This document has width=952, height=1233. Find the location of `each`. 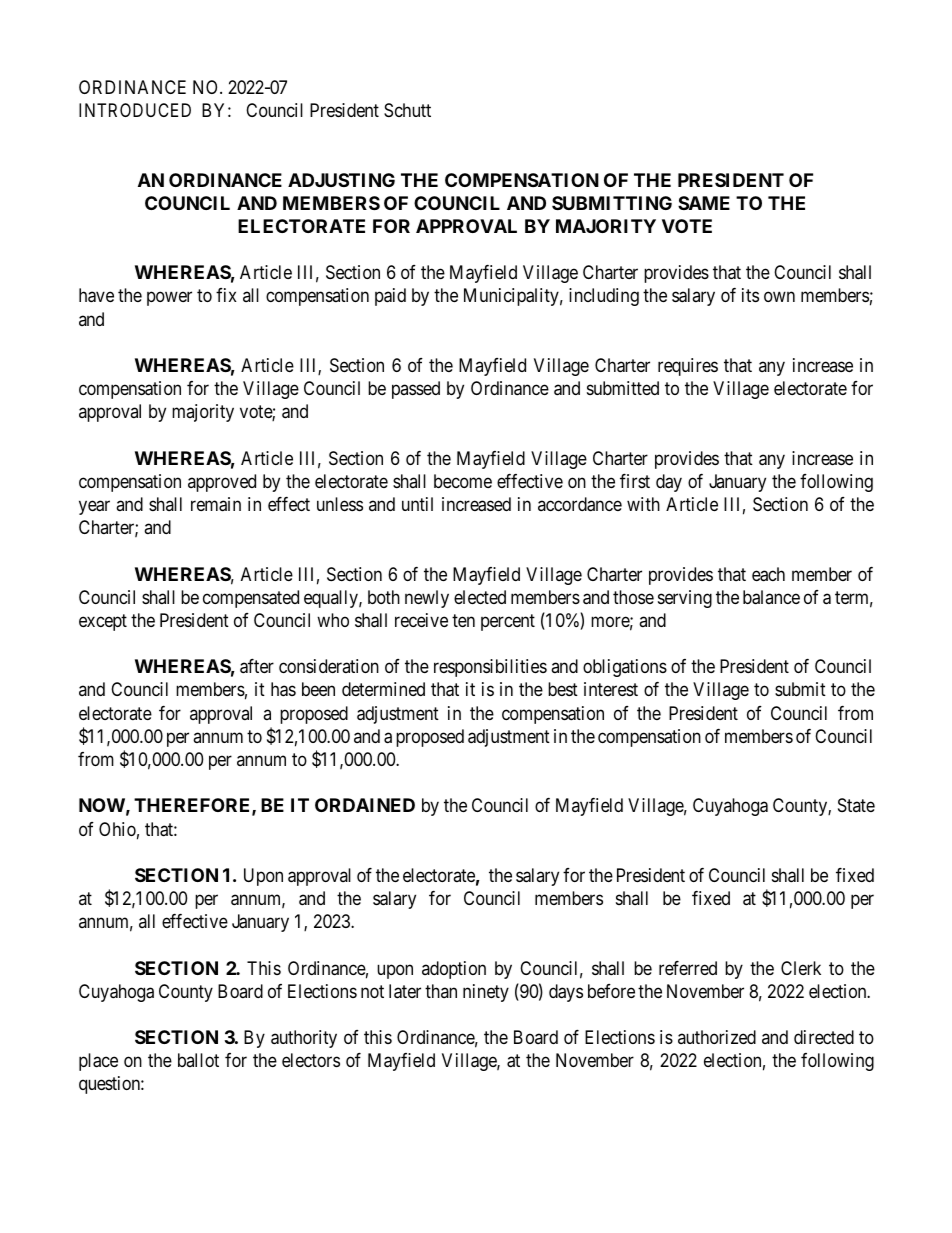

each is located at coordinates (768, 574).
